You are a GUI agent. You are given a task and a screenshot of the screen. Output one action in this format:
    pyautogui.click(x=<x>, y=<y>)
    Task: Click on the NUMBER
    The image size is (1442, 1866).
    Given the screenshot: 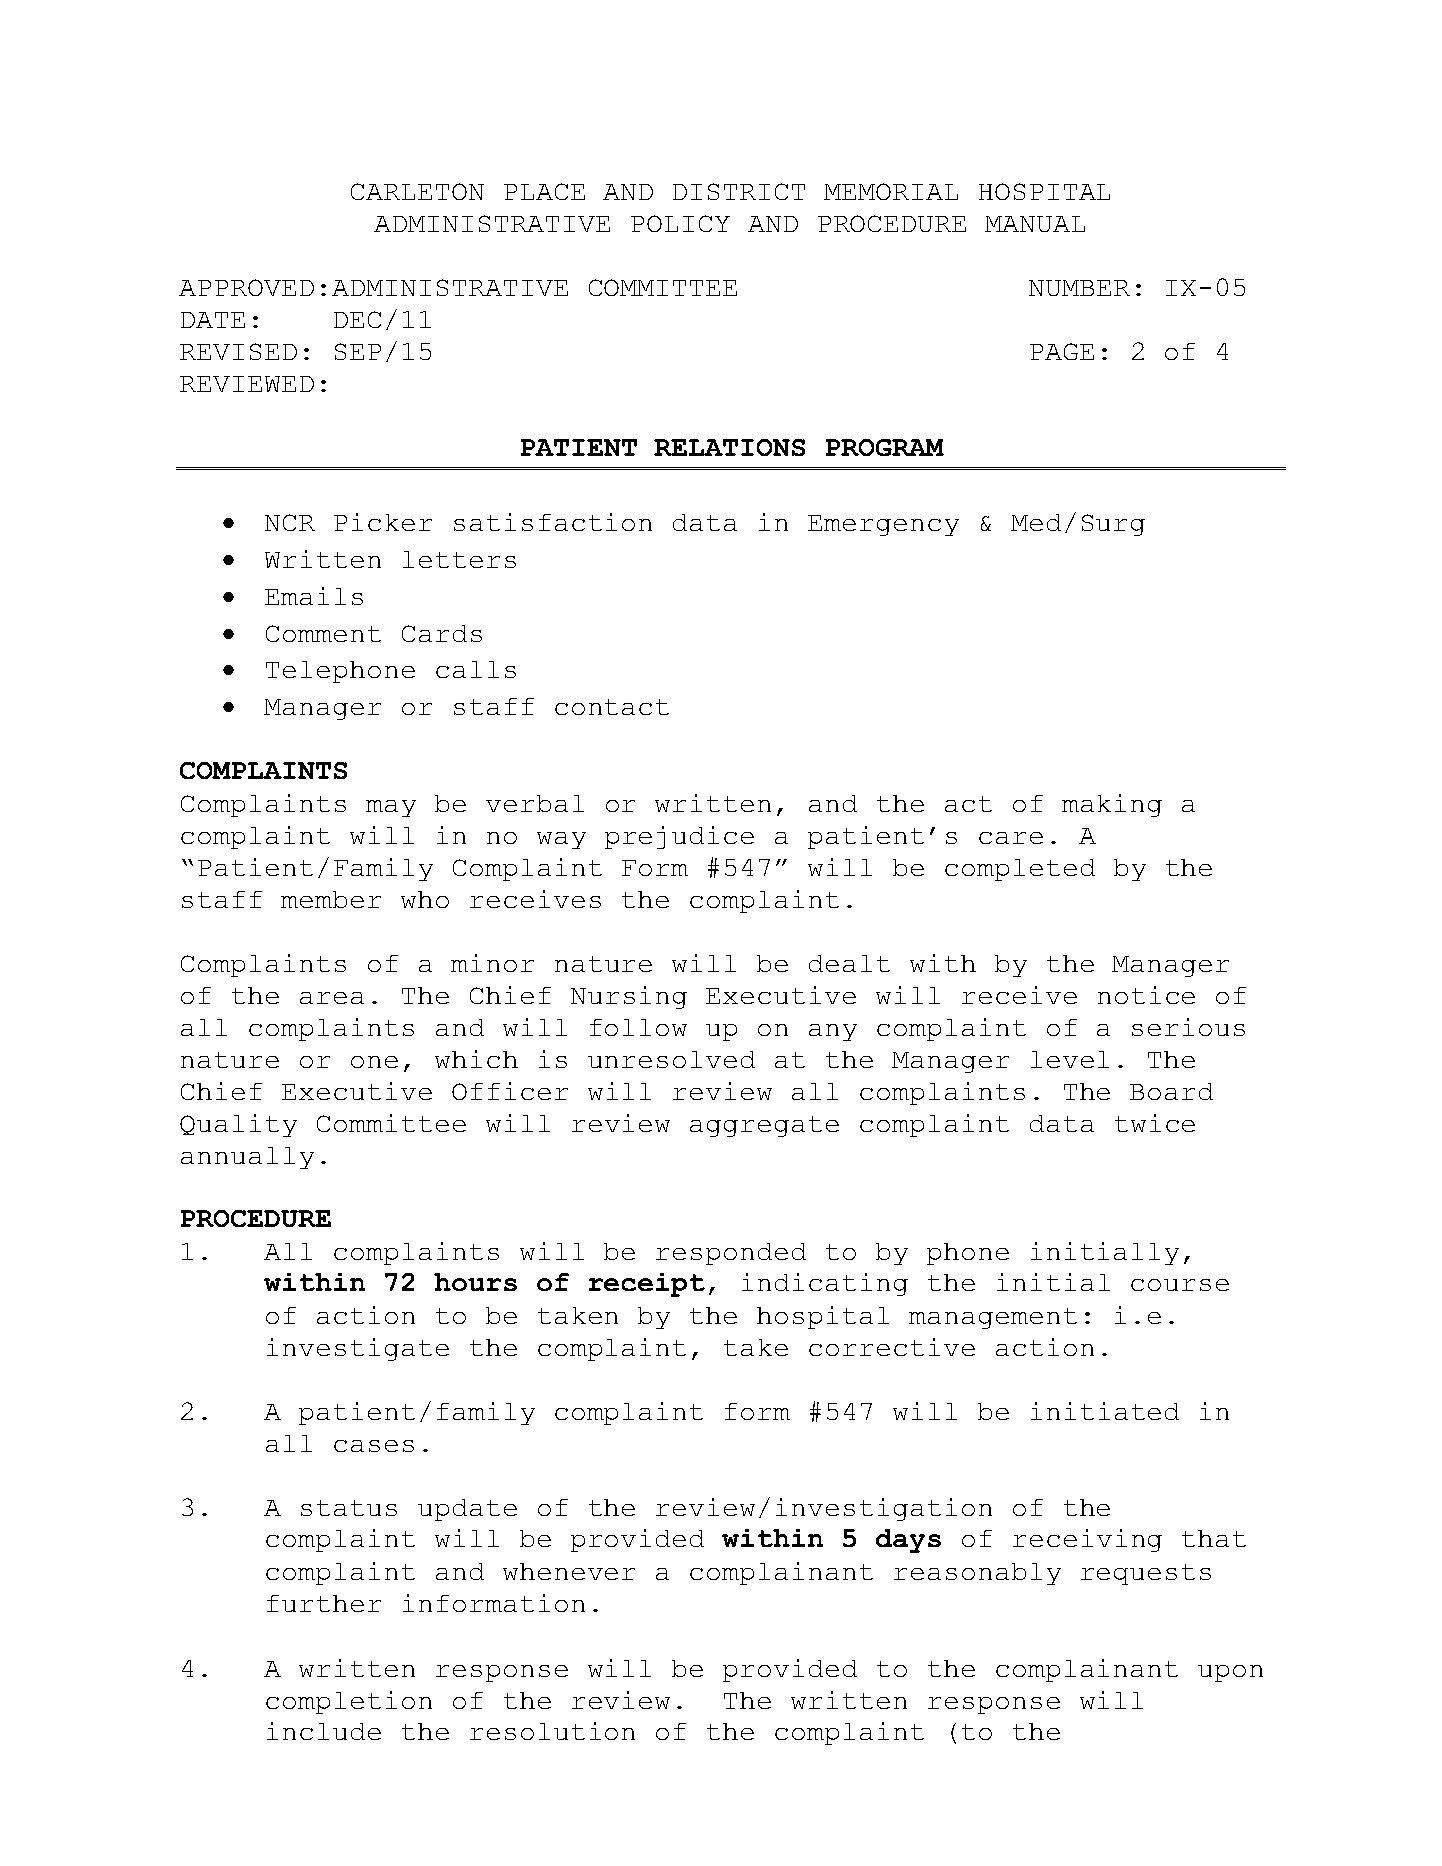 What is the action you would take?
    pyautogui.click(x=1079, y=288)
